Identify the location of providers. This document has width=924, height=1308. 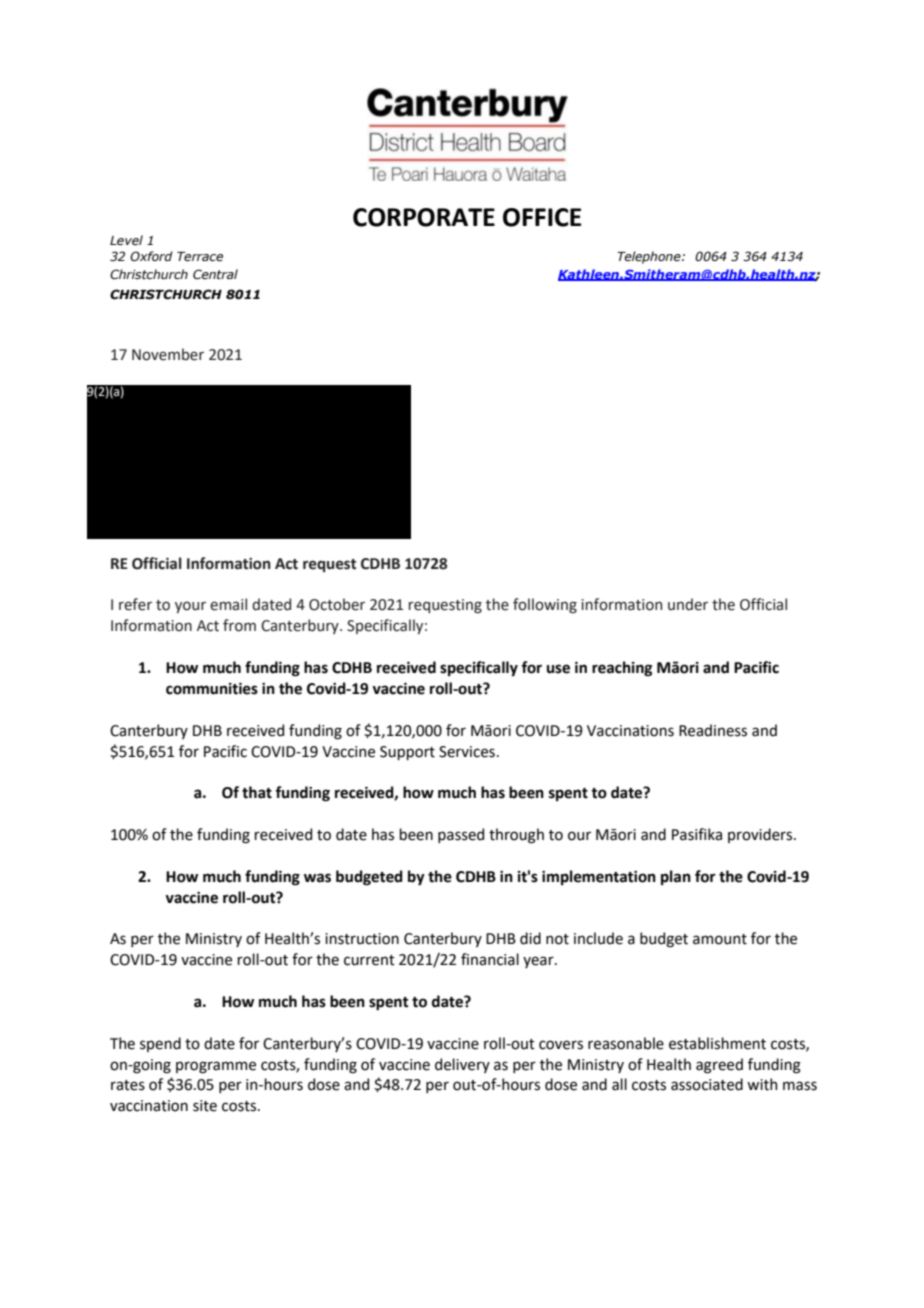
(761, 835).
